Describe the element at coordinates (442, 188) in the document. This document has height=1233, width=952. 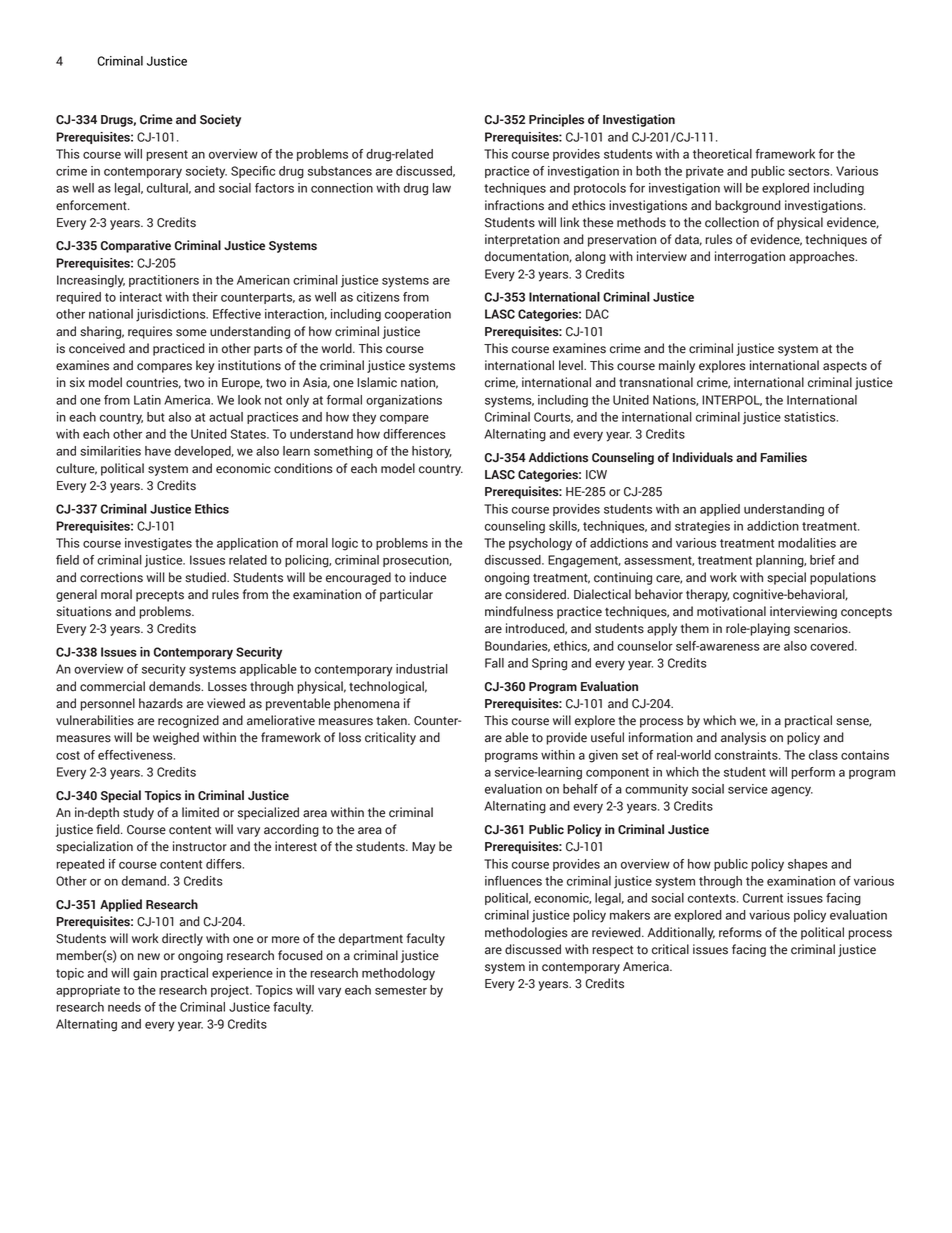
I see `law` at that location.
